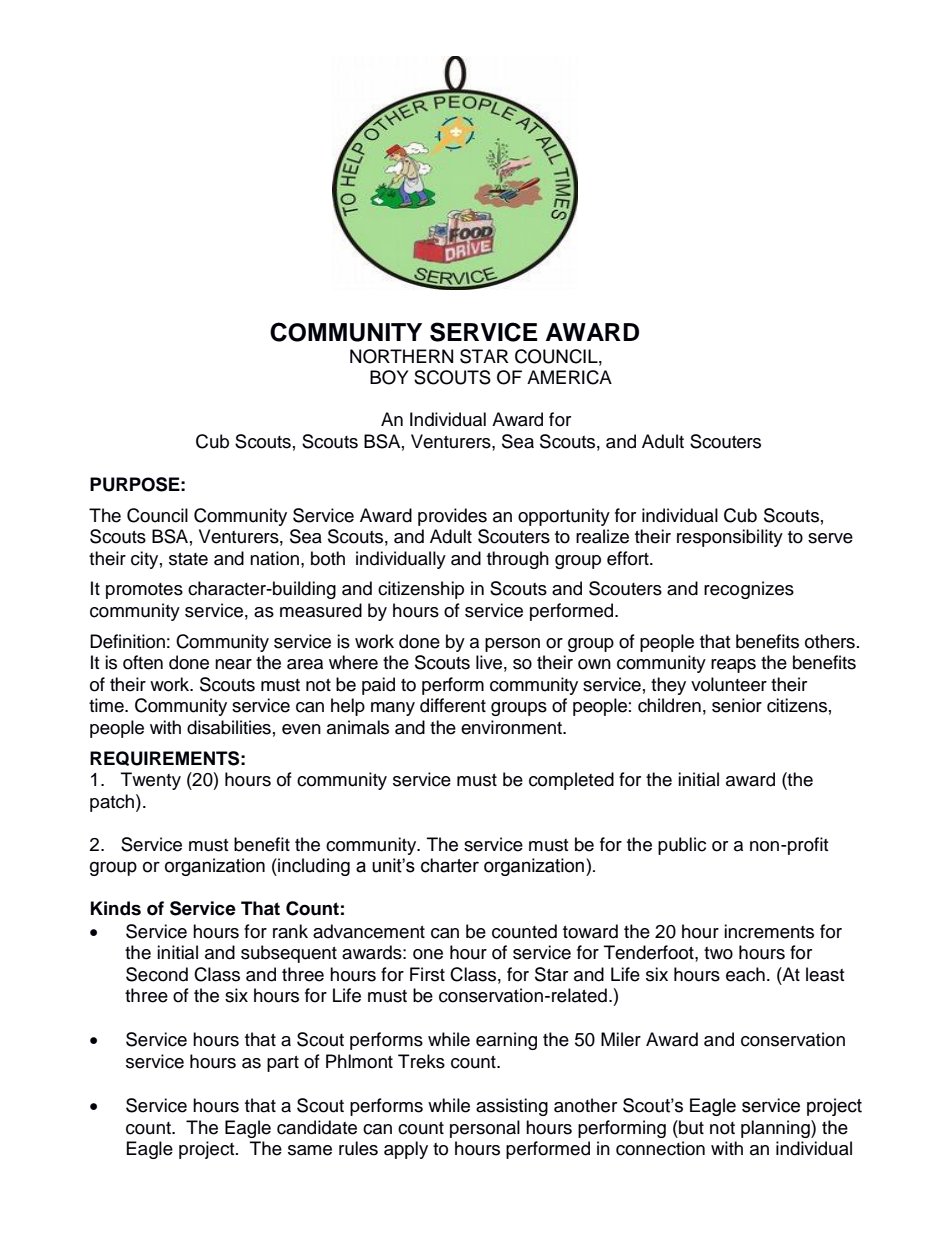 This document has width=952, height=1233. What do you see at coordinates (401, 356) in the document?
I see `NORTHERN` at bounding box center [401, 356].
